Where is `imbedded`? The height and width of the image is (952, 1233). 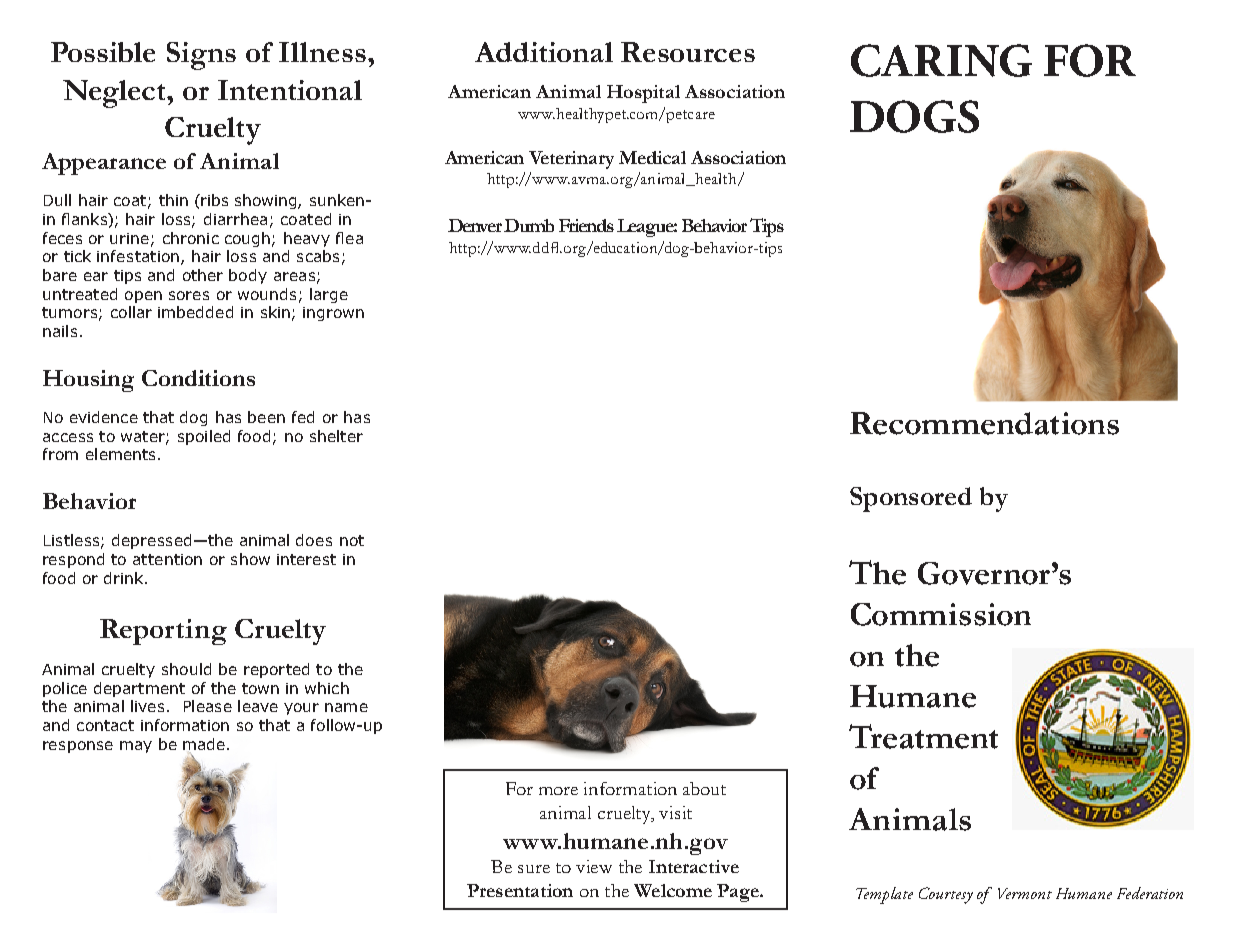
imbedded is located at coordinates (195, 312).
